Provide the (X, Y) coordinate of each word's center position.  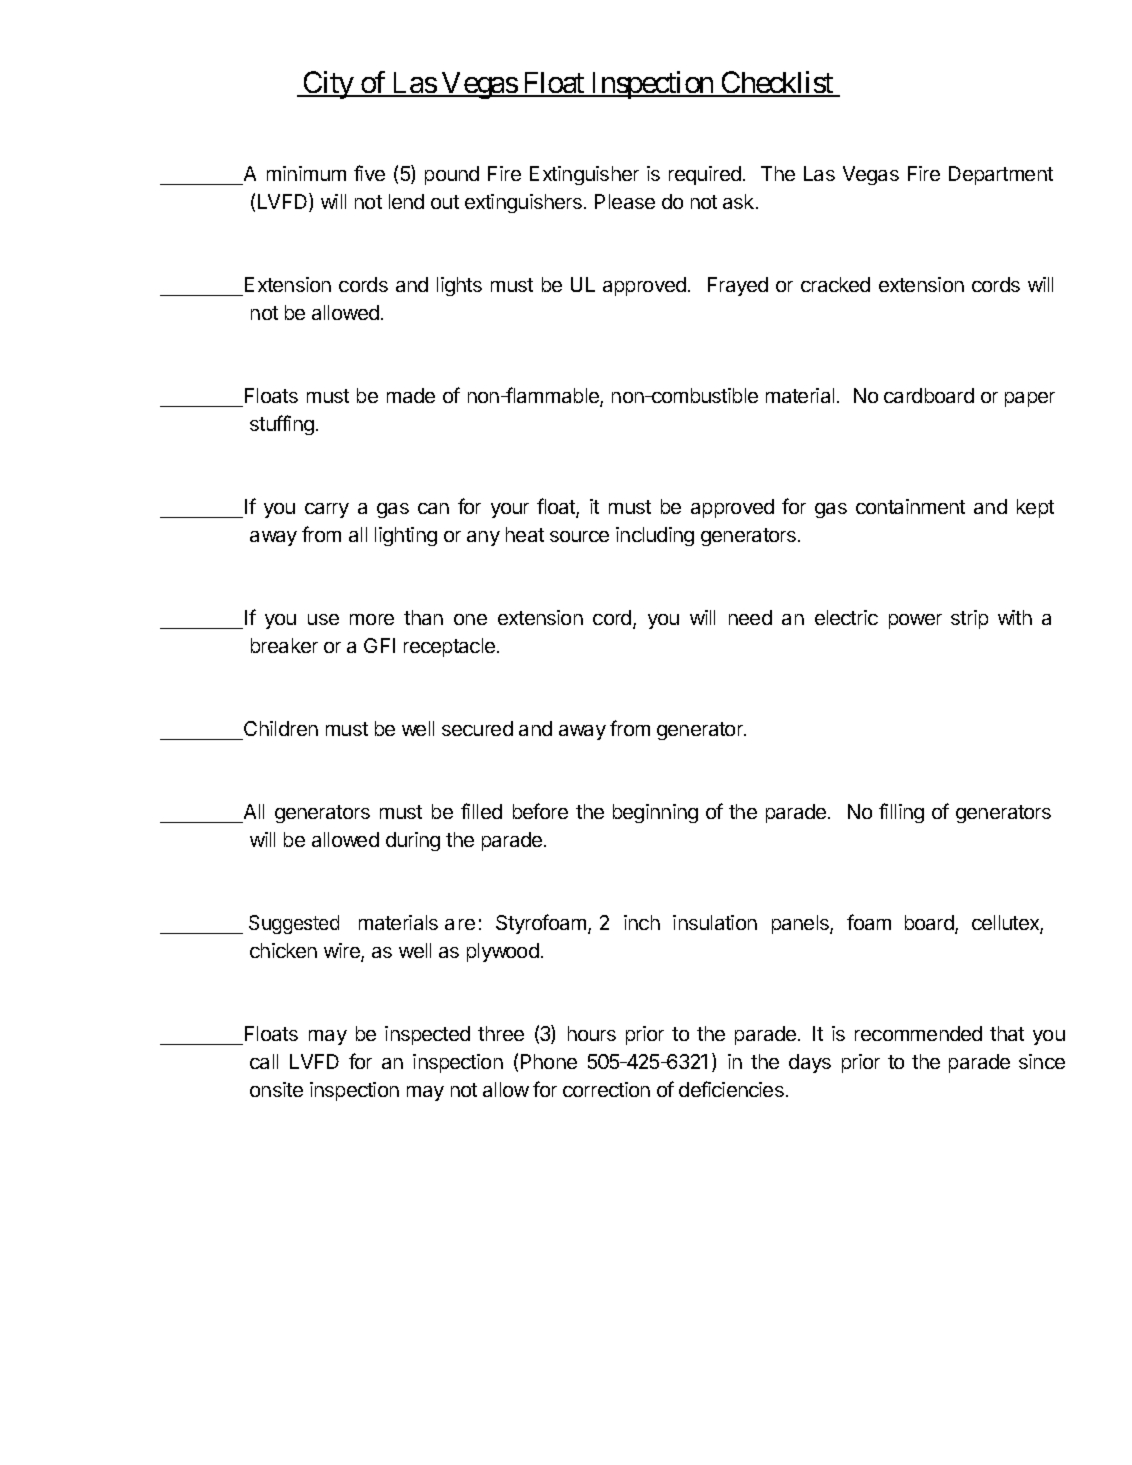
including (655, 536)
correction (606, 1089)
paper (1030, 399)
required (705, 175)
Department (1001, 175)
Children (280, 730)
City (328, 85)
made (411, 395)
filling (901, 813)
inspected (427, 1035)
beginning (655, 813)
